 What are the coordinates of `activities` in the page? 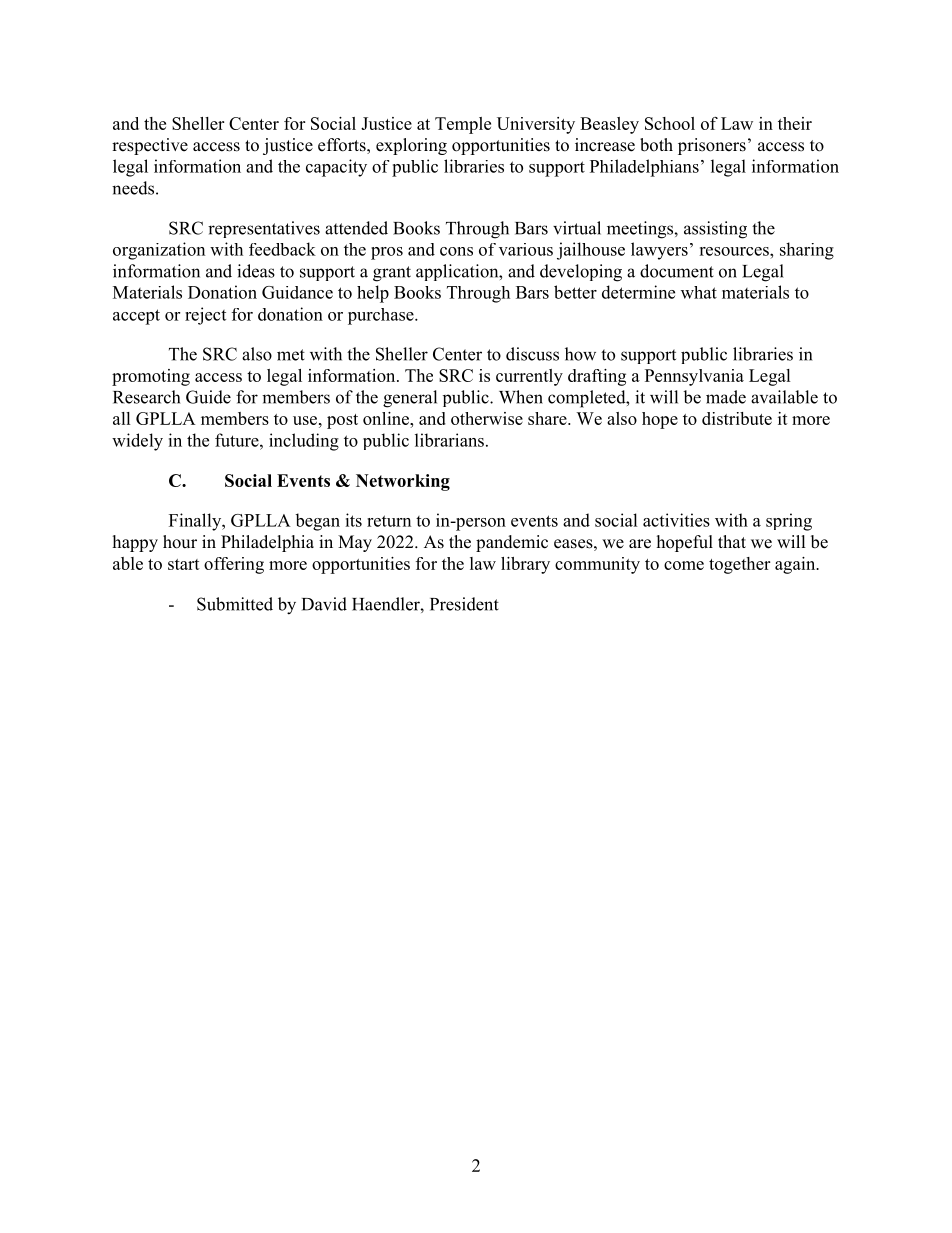 It's located at (676, 520).
